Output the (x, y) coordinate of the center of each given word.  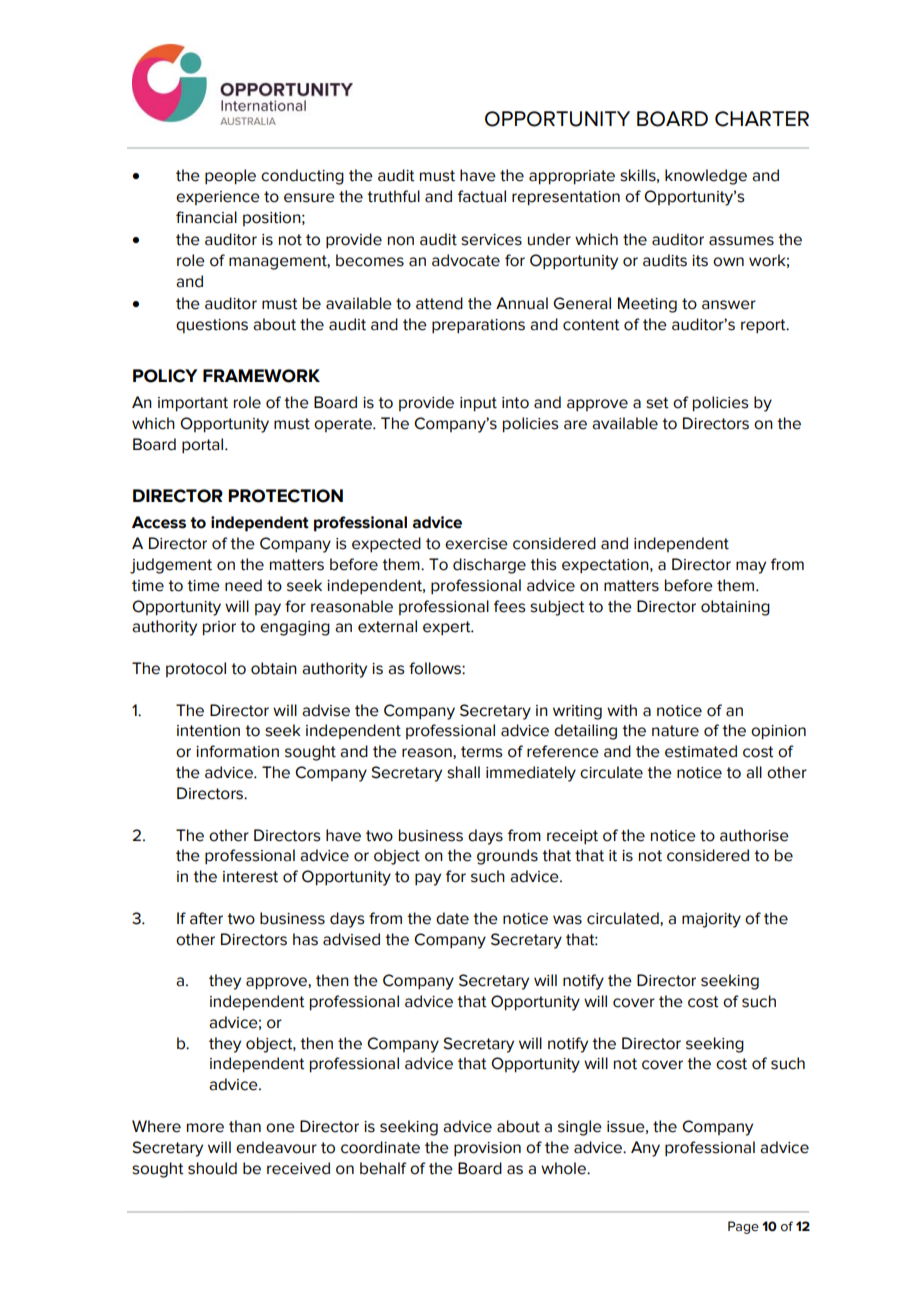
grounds (507, 857)
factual (482, 196)
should (212, 1168)
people (230, 177)
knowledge (706, 177)
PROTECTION (285, 496)
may (751, 567)
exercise (476, 544)
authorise (754, 835)
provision (487, 1149)
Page (743, 1227)
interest (250, 877)
